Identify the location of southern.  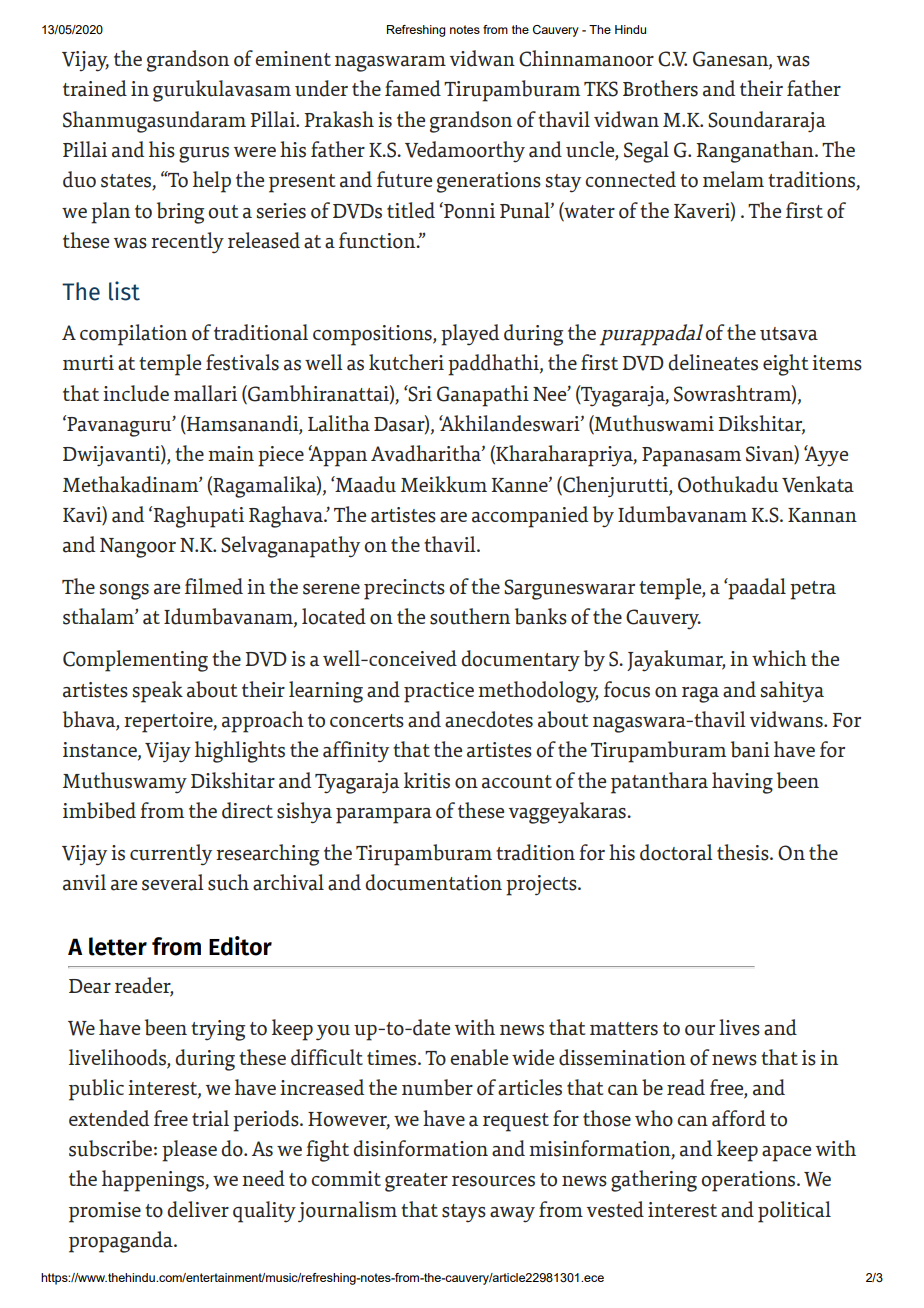
(470, 616).
